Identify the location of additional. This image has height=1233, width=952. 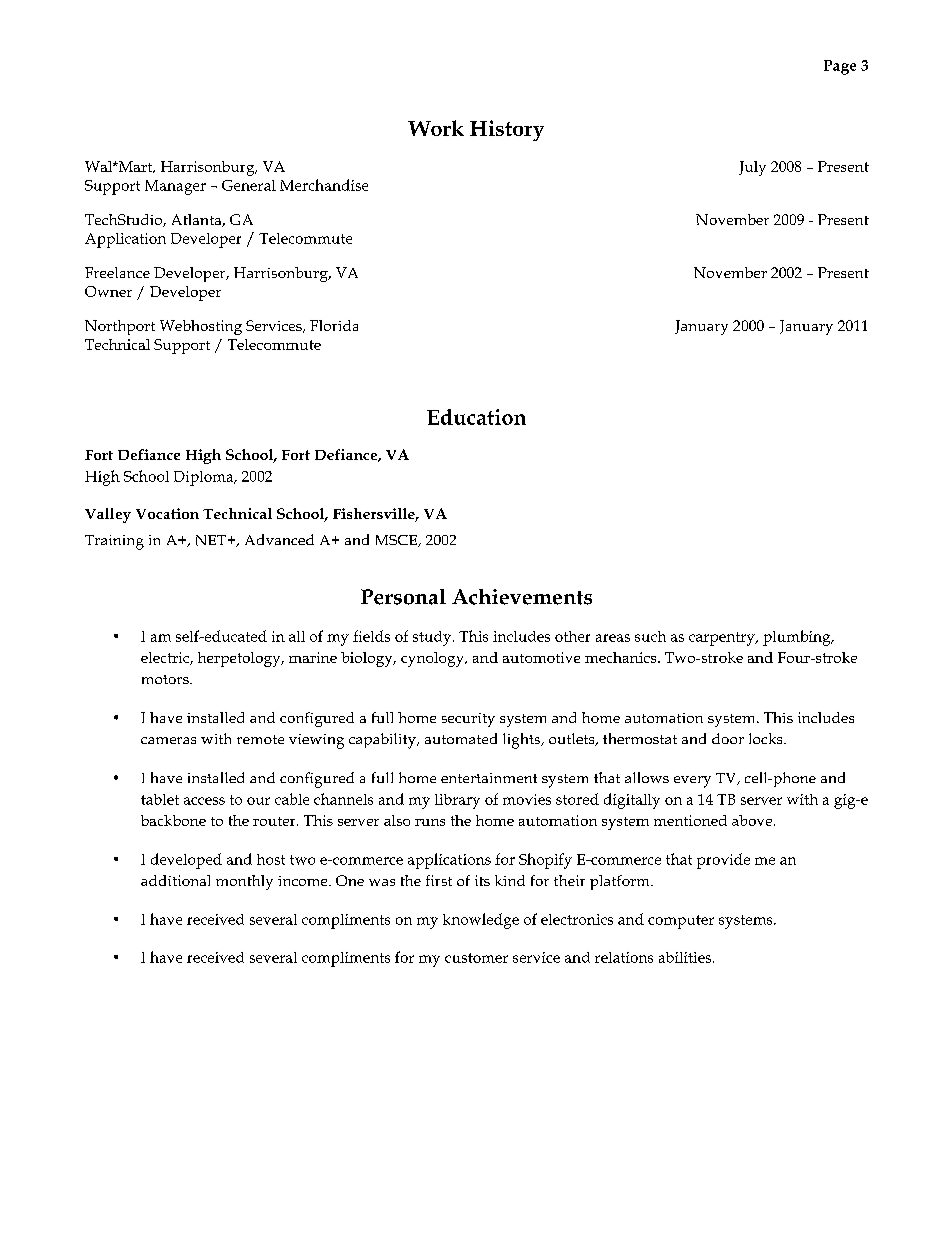
(175, 880).
